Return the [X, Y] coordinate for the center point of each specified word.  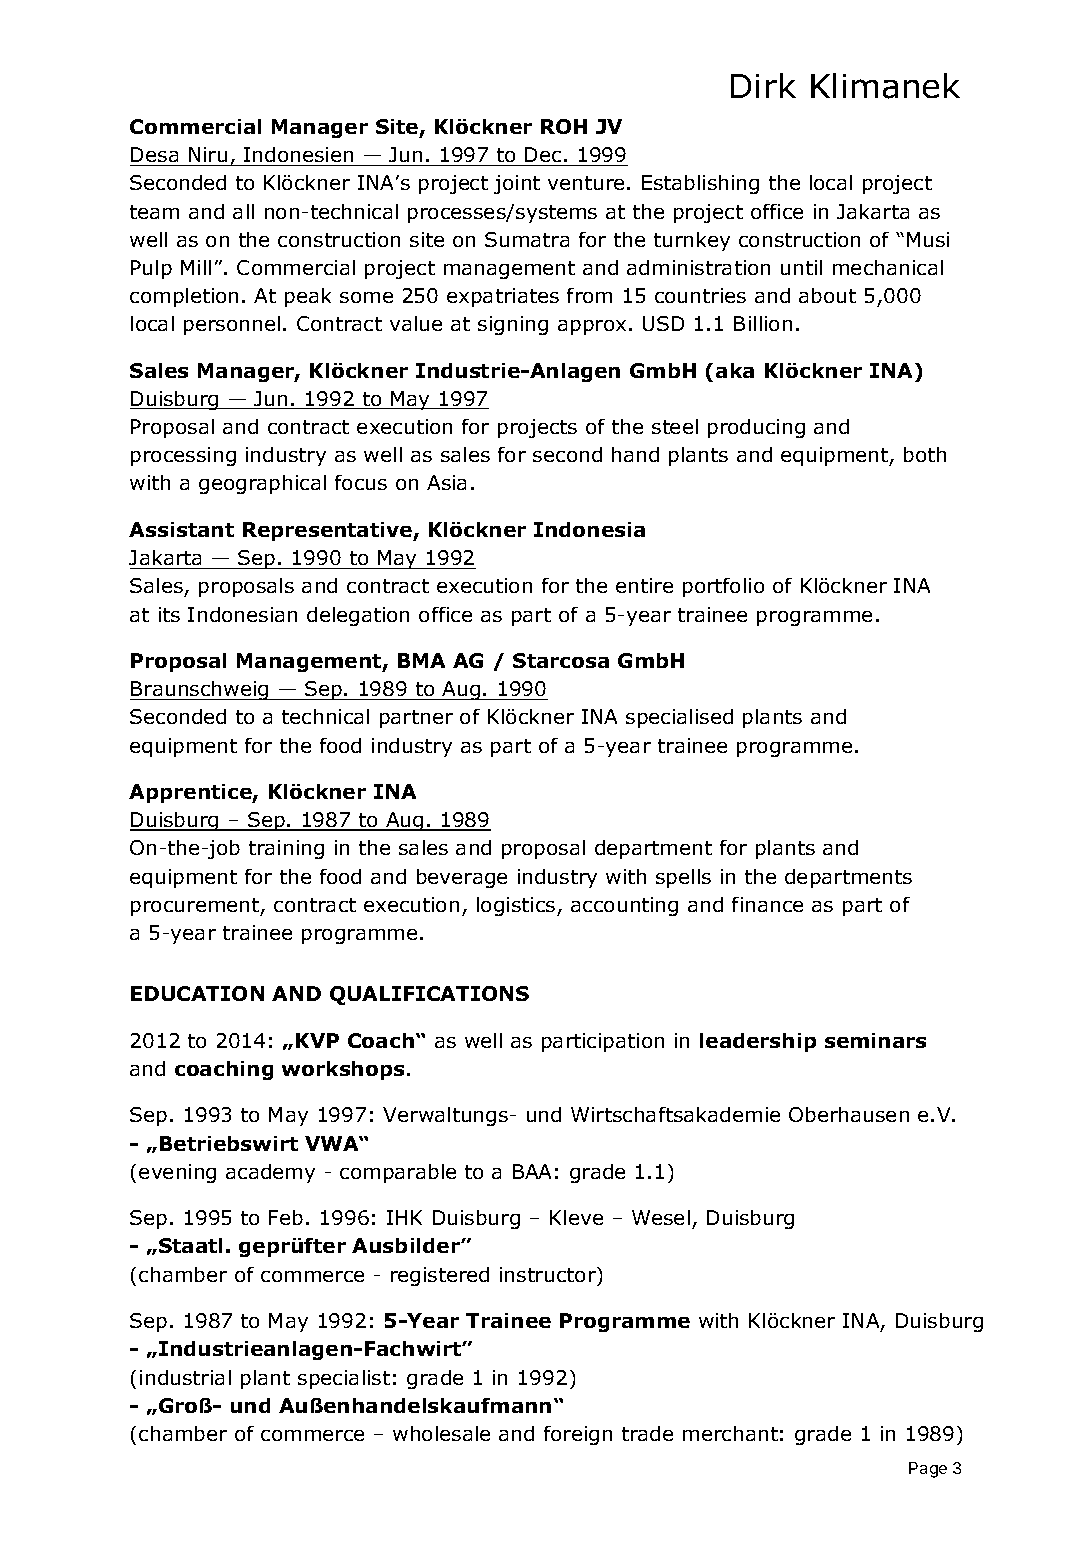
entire [644, 585]
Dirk [763, 85]
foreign [578, 1435]
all [243, 211]
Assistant [181, 529]
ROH [564, 126]
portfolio [723, 587]
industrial [185, 1377]
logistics [517, 906]
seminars [875, 1040]
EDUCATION [197, 993]
